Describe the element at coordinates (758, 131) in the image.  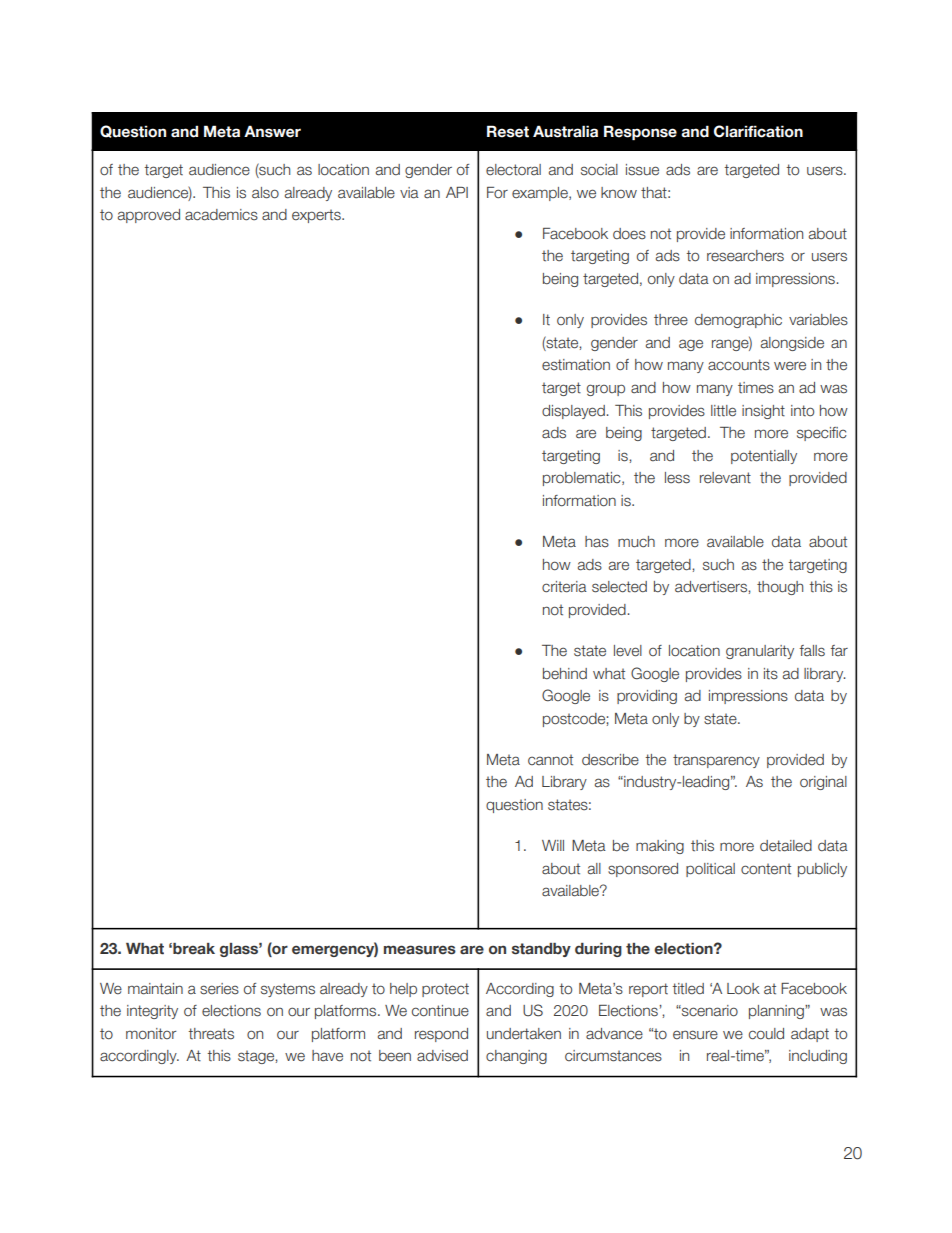
I see `Clarification` at that location.
